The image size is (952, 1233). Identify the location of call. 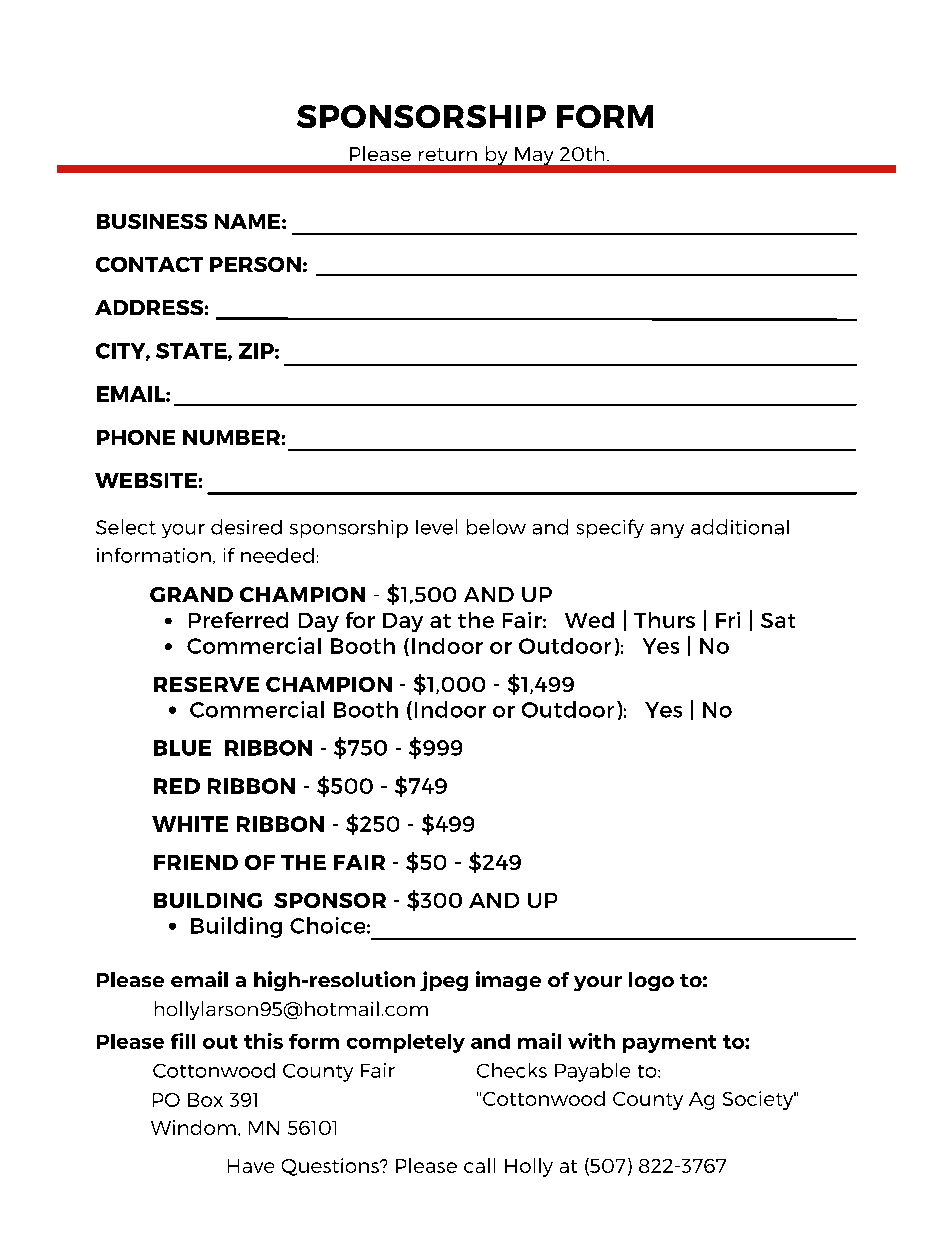
(479, 1165).
